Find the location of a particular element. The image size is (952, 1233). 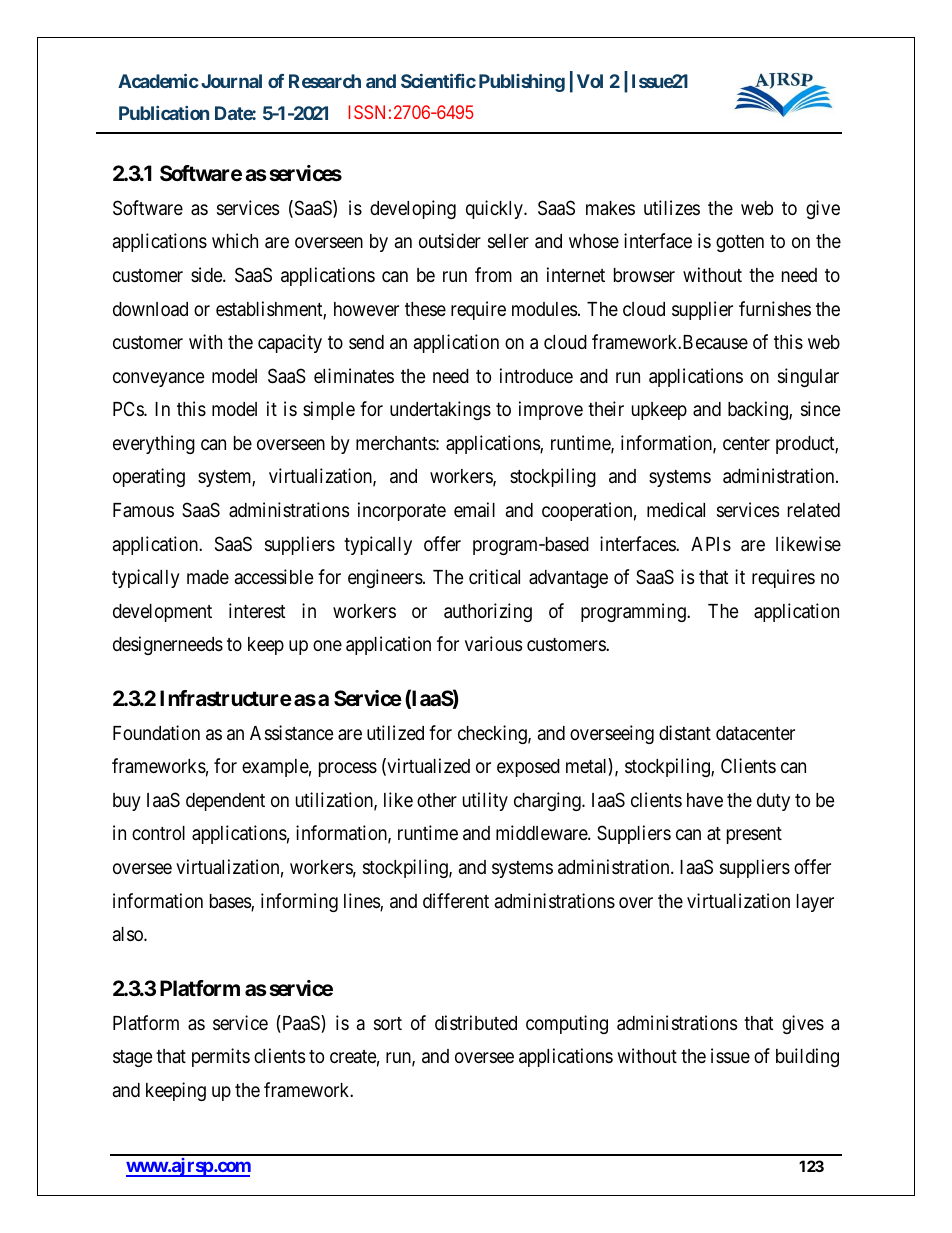

made is located at coordinates (208, 577).
